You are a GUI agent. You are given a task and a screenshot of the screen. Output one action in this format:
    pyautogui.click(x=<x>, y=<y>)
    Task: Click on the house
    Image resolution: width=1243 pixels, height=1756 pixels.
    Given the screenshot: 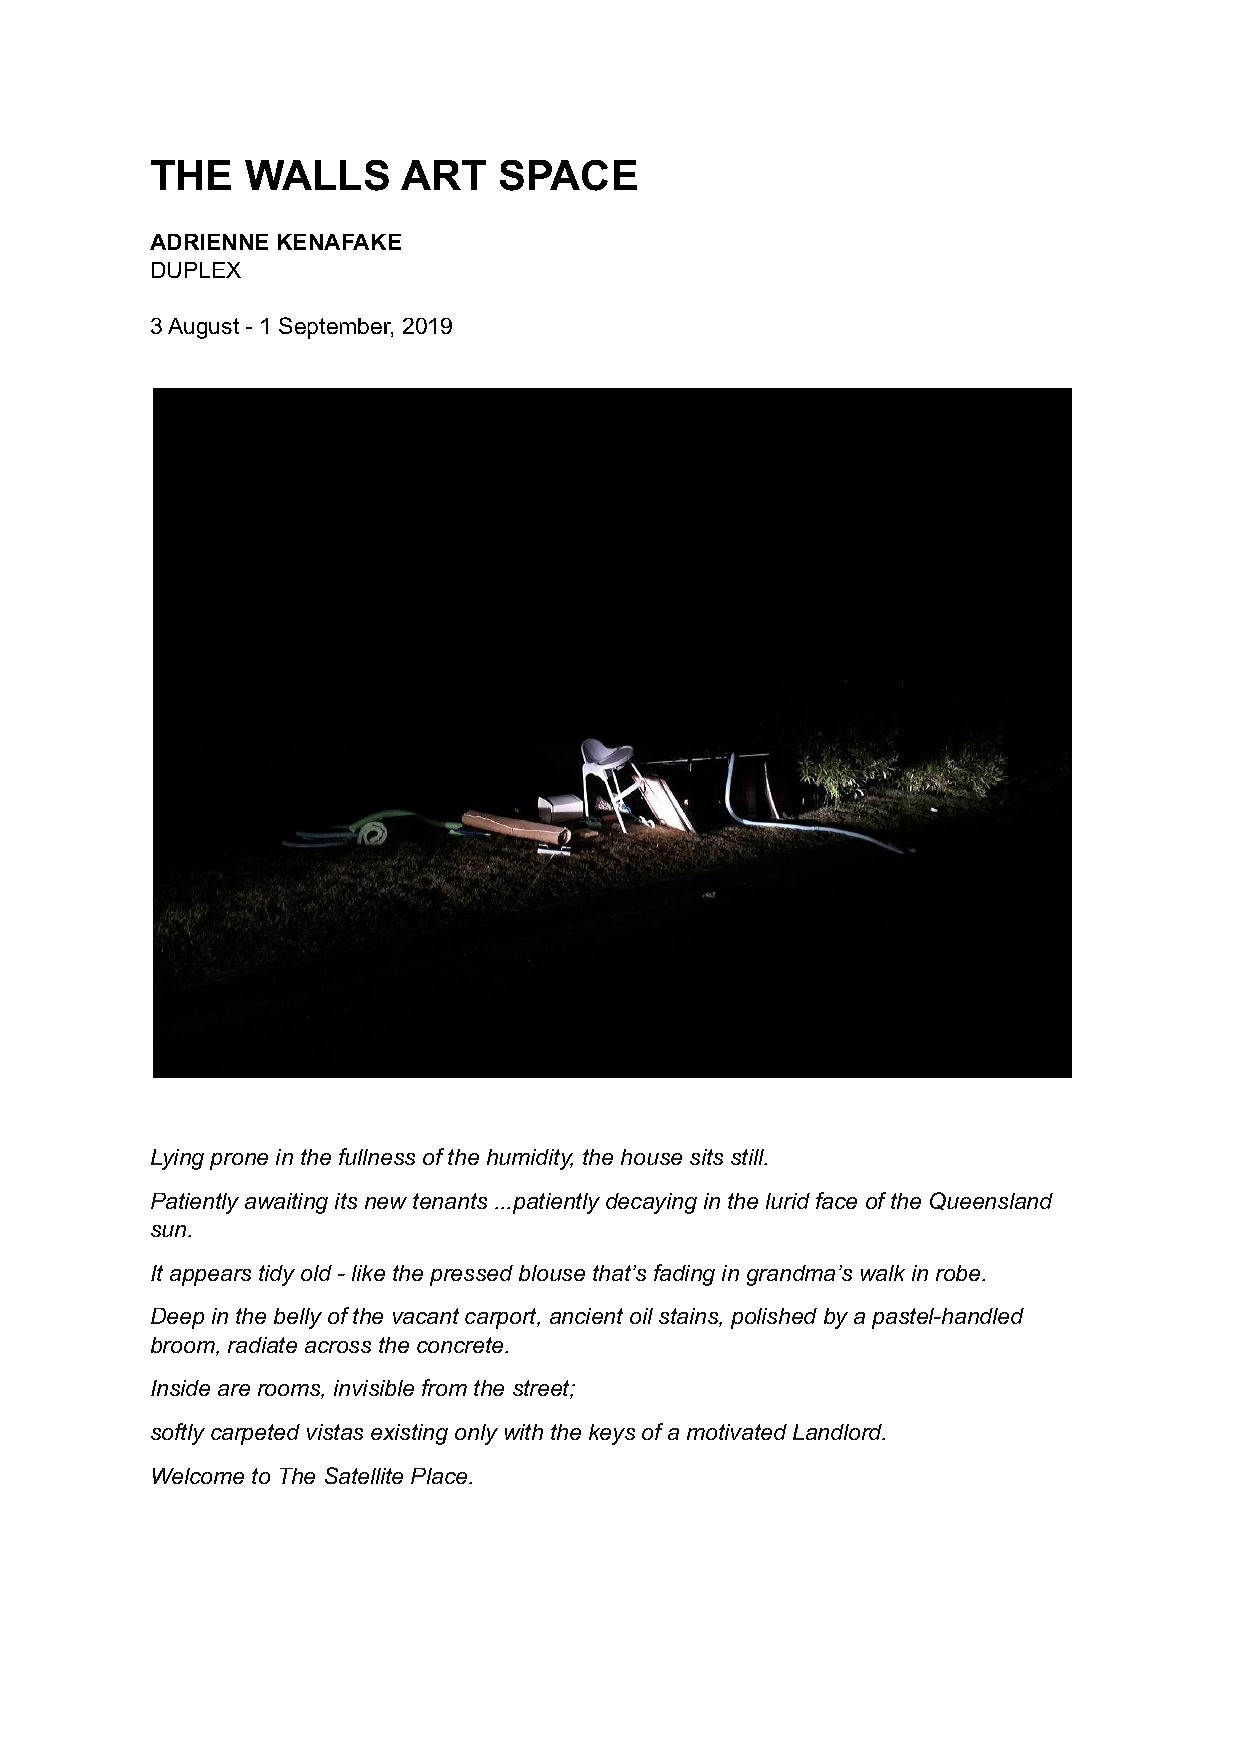 What is the action you would take?
    pyautogui.click(x=651, y=1157)
